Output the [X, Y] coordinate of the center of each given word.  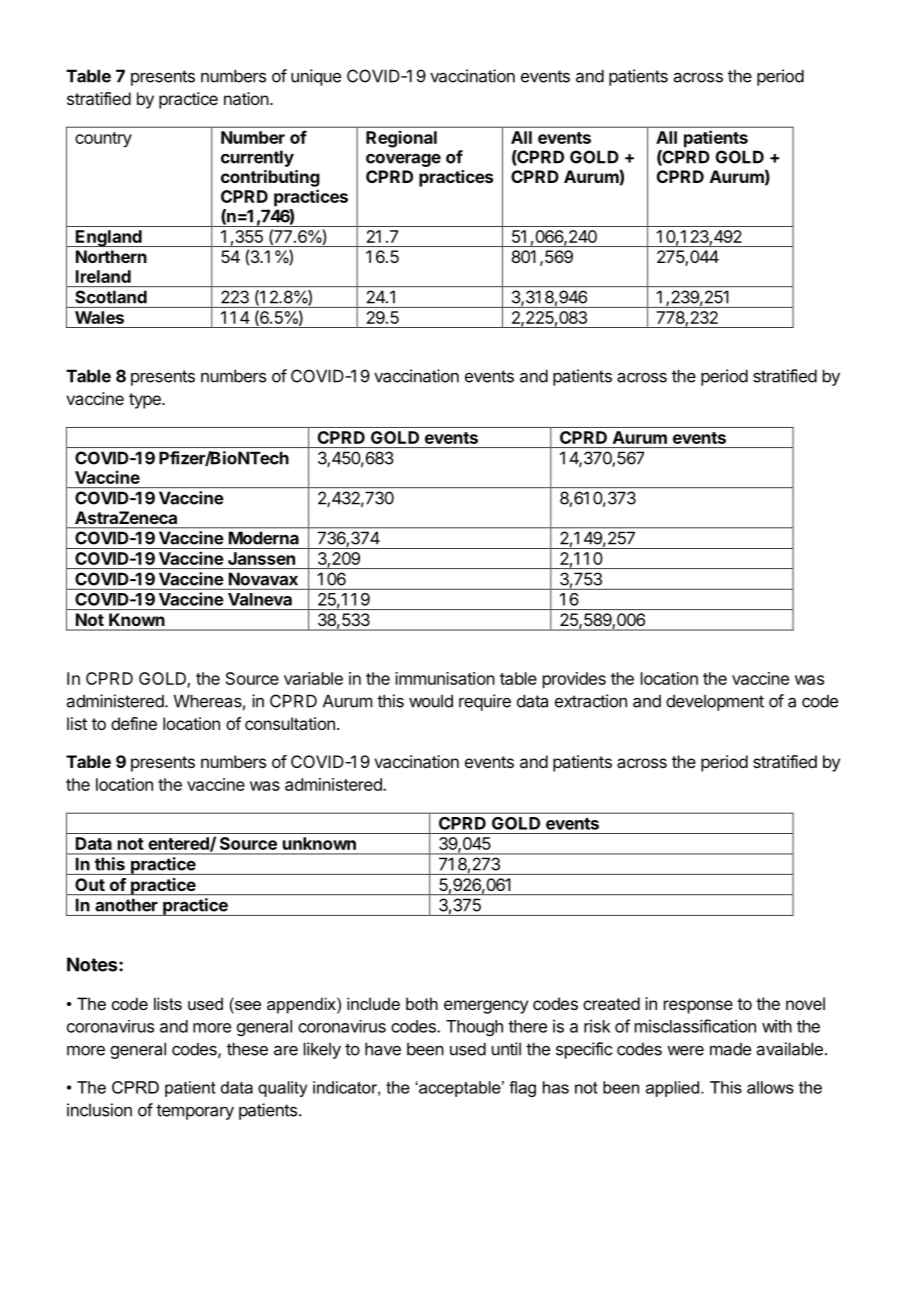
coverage [403, 160]
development [715, 702]
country [103, 140]
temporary [195, 1112]
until [506, 1049]
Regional [401, 139]
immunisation [445, 678]
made [730, 1049]
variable [313, 678]
